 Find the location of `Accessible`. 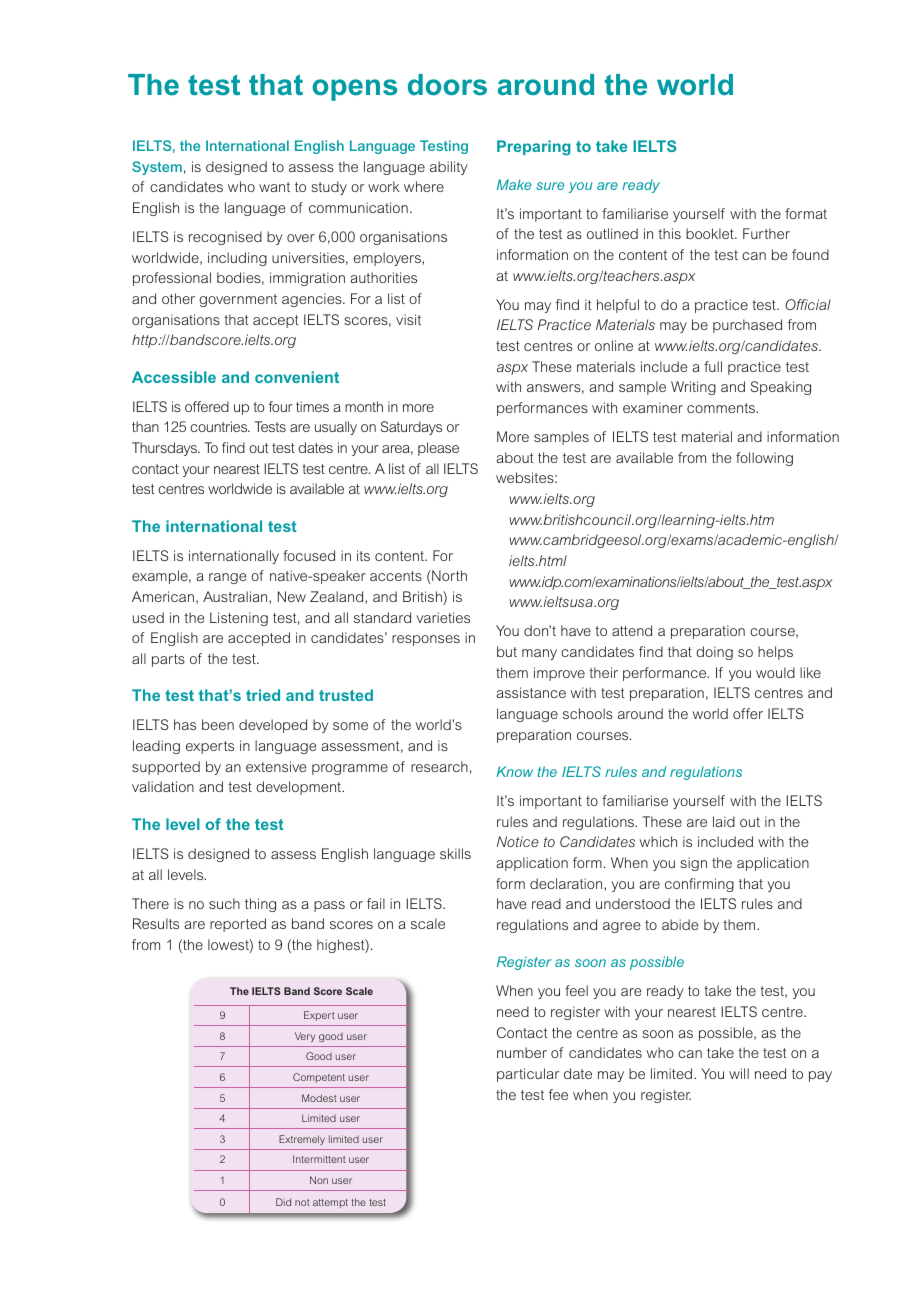

Accessible is located at coordinates (174, 377).
